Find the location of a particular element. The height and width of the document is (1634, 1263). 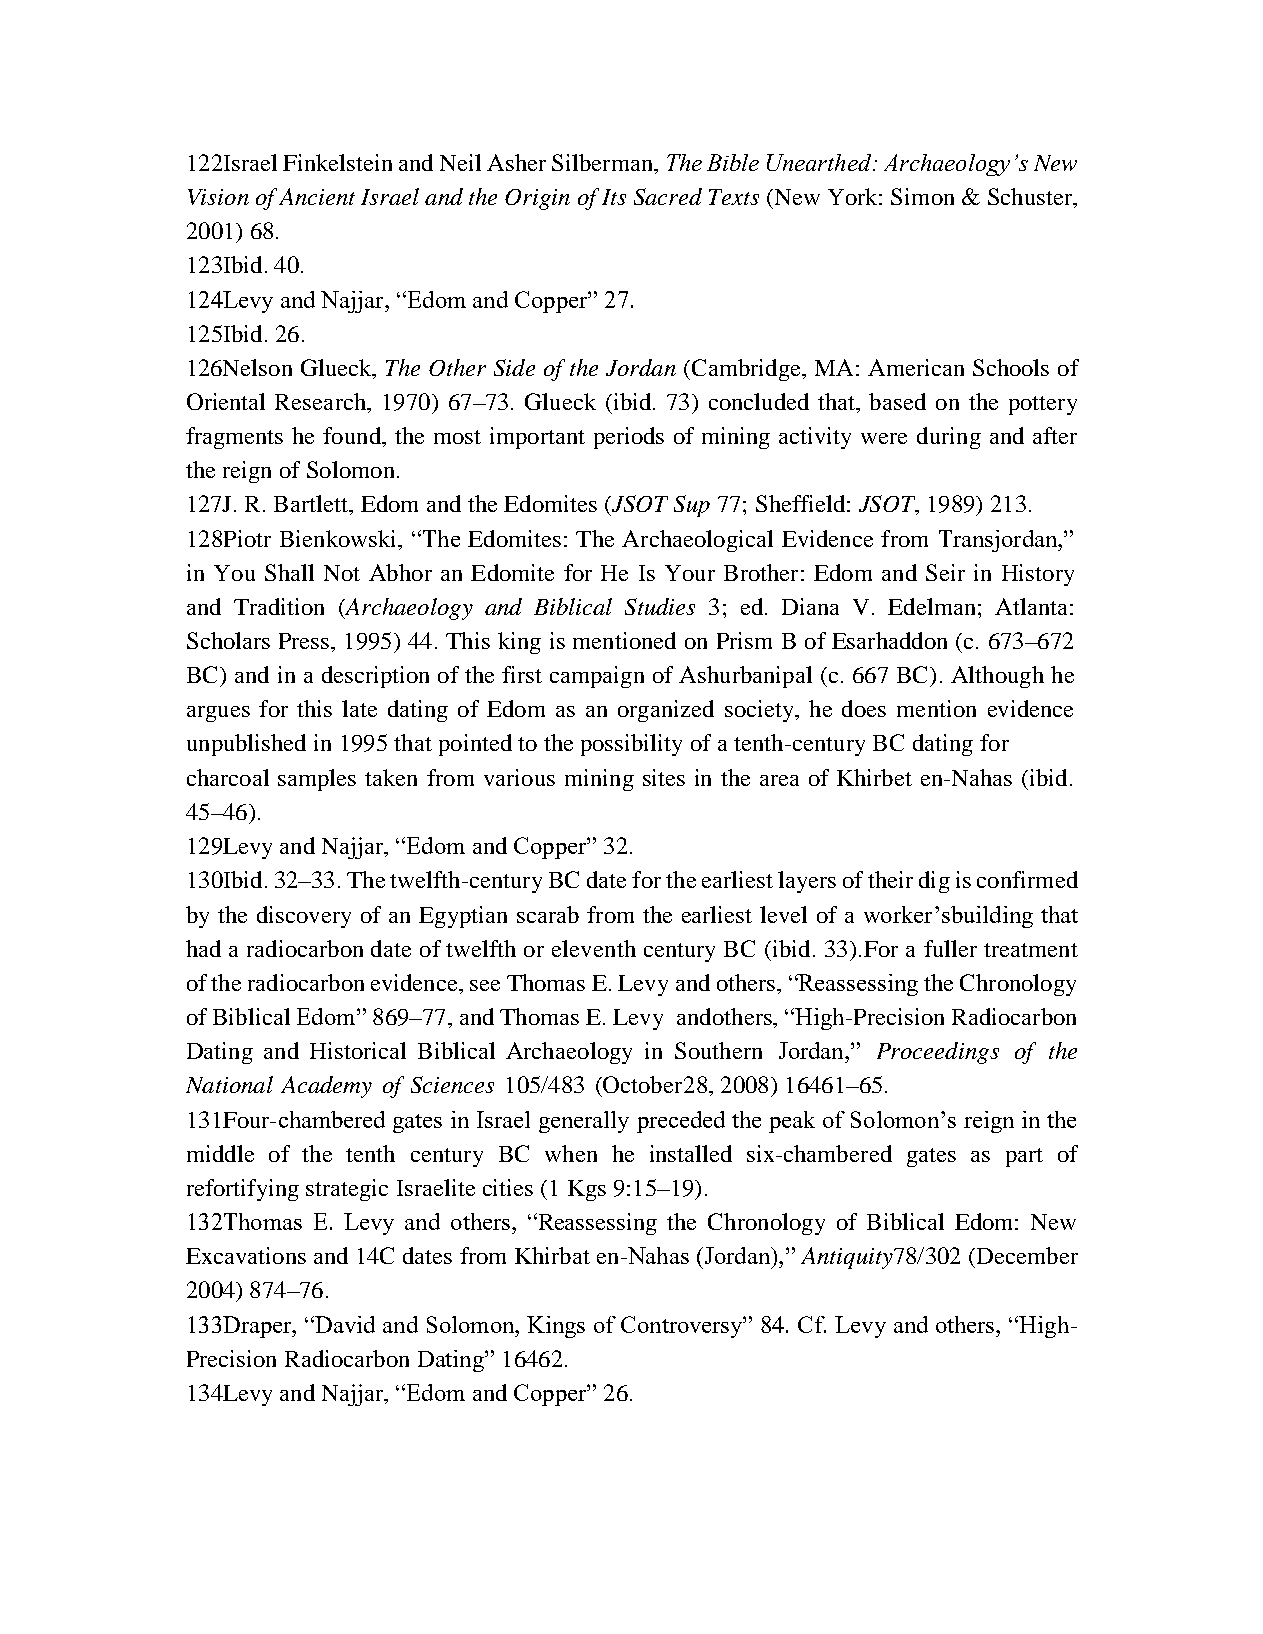

Seir is located at coordinates (945, 572).
